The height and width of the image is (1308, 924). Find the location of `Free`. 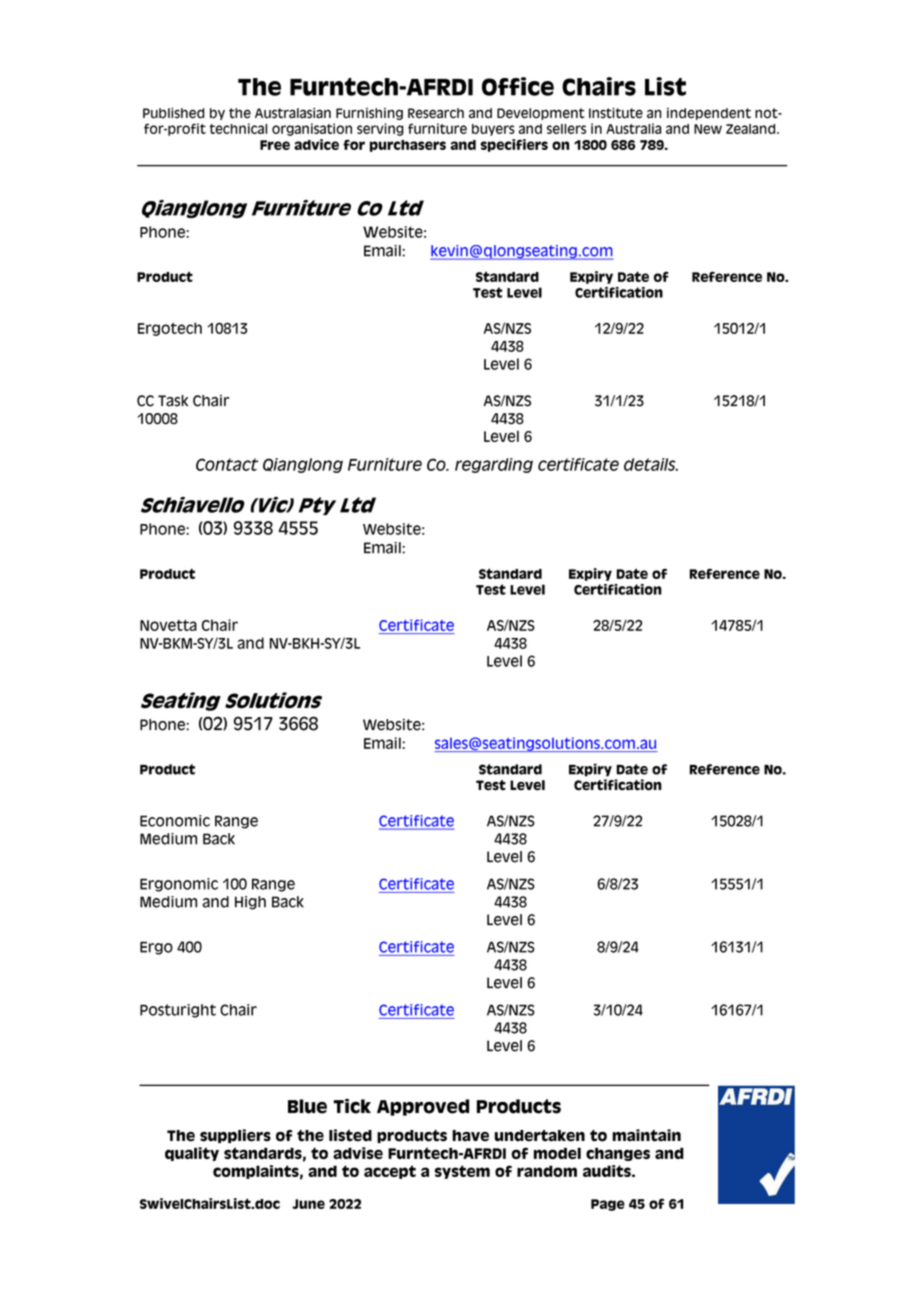

Free is located at coordinates (275, 145).
